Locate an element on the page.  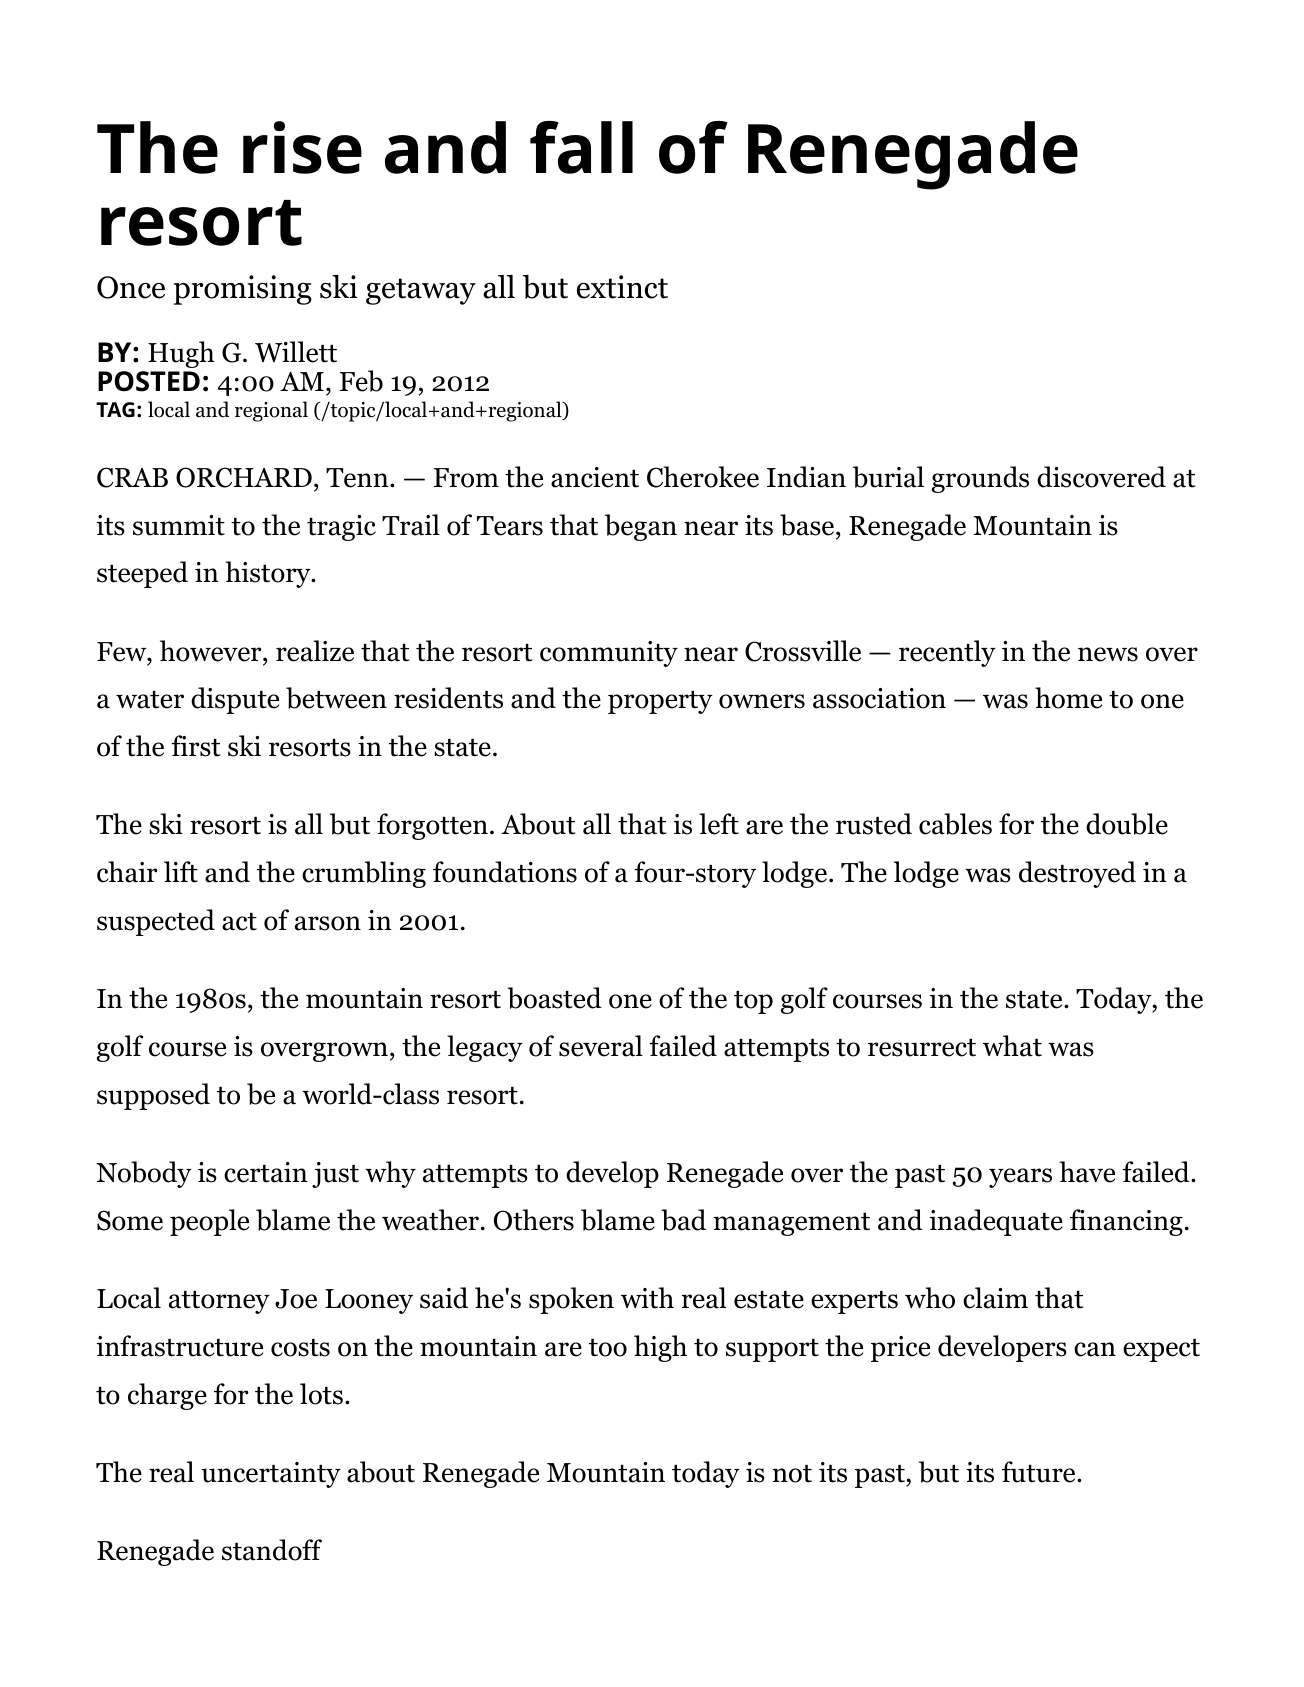
grounds is located at coordinates (980, 479).
